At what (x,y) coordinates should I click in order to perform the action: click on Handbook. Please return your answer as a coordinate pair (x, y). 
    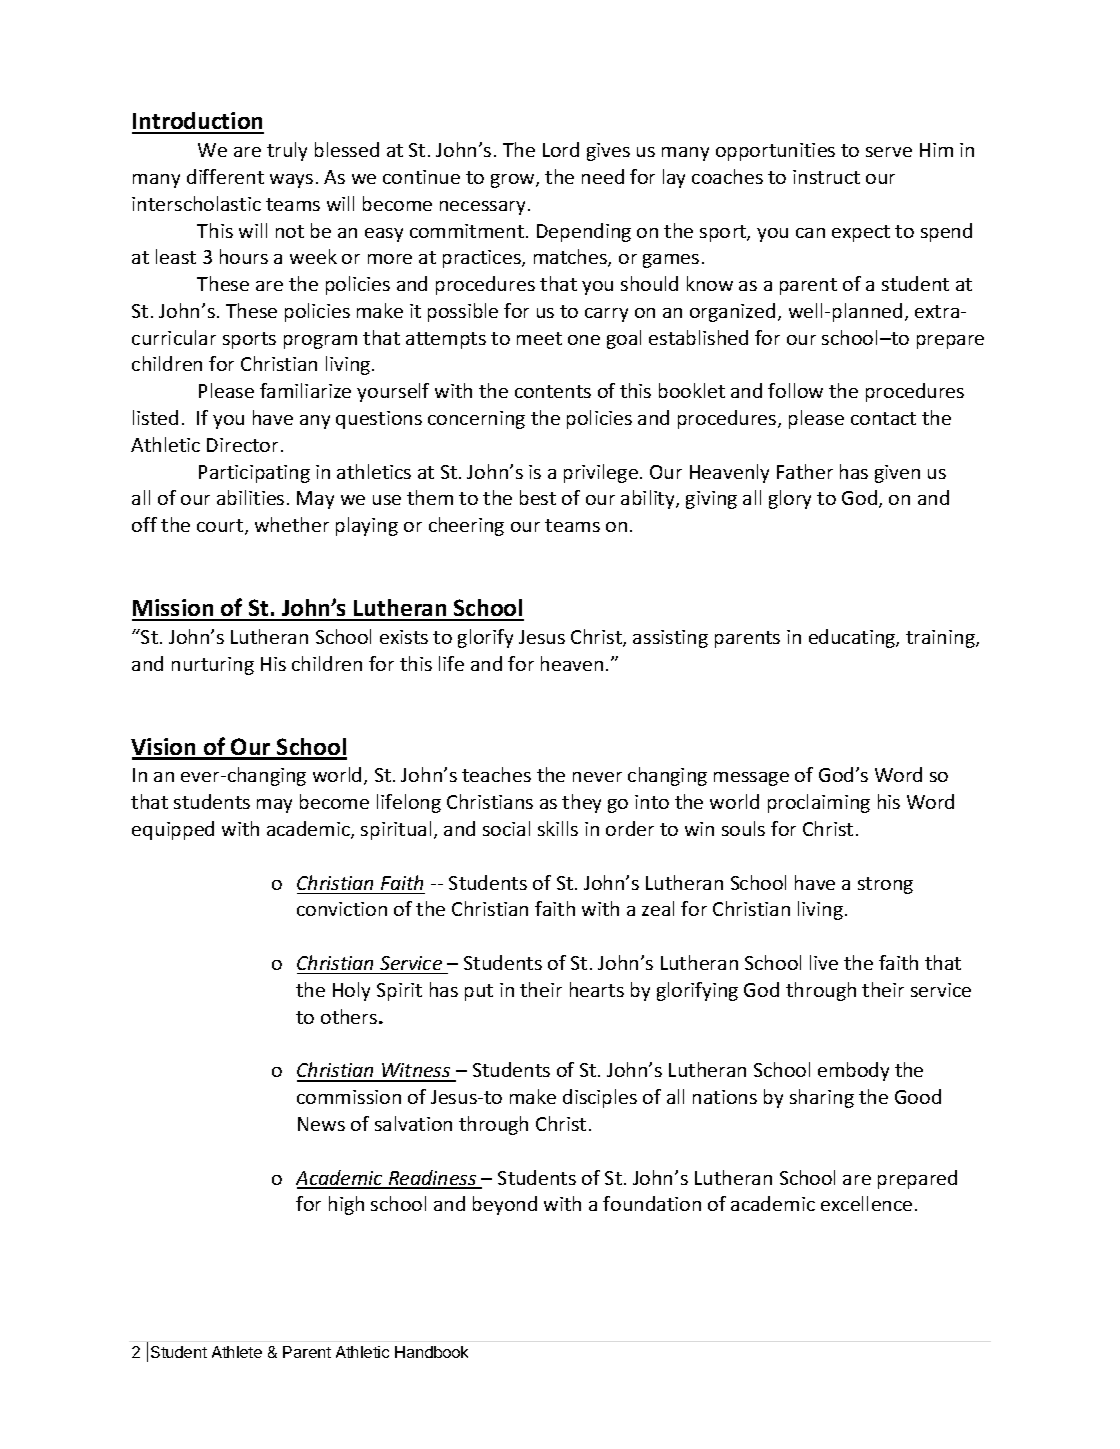
    Looking at the image, I should click on (431, 1352).
